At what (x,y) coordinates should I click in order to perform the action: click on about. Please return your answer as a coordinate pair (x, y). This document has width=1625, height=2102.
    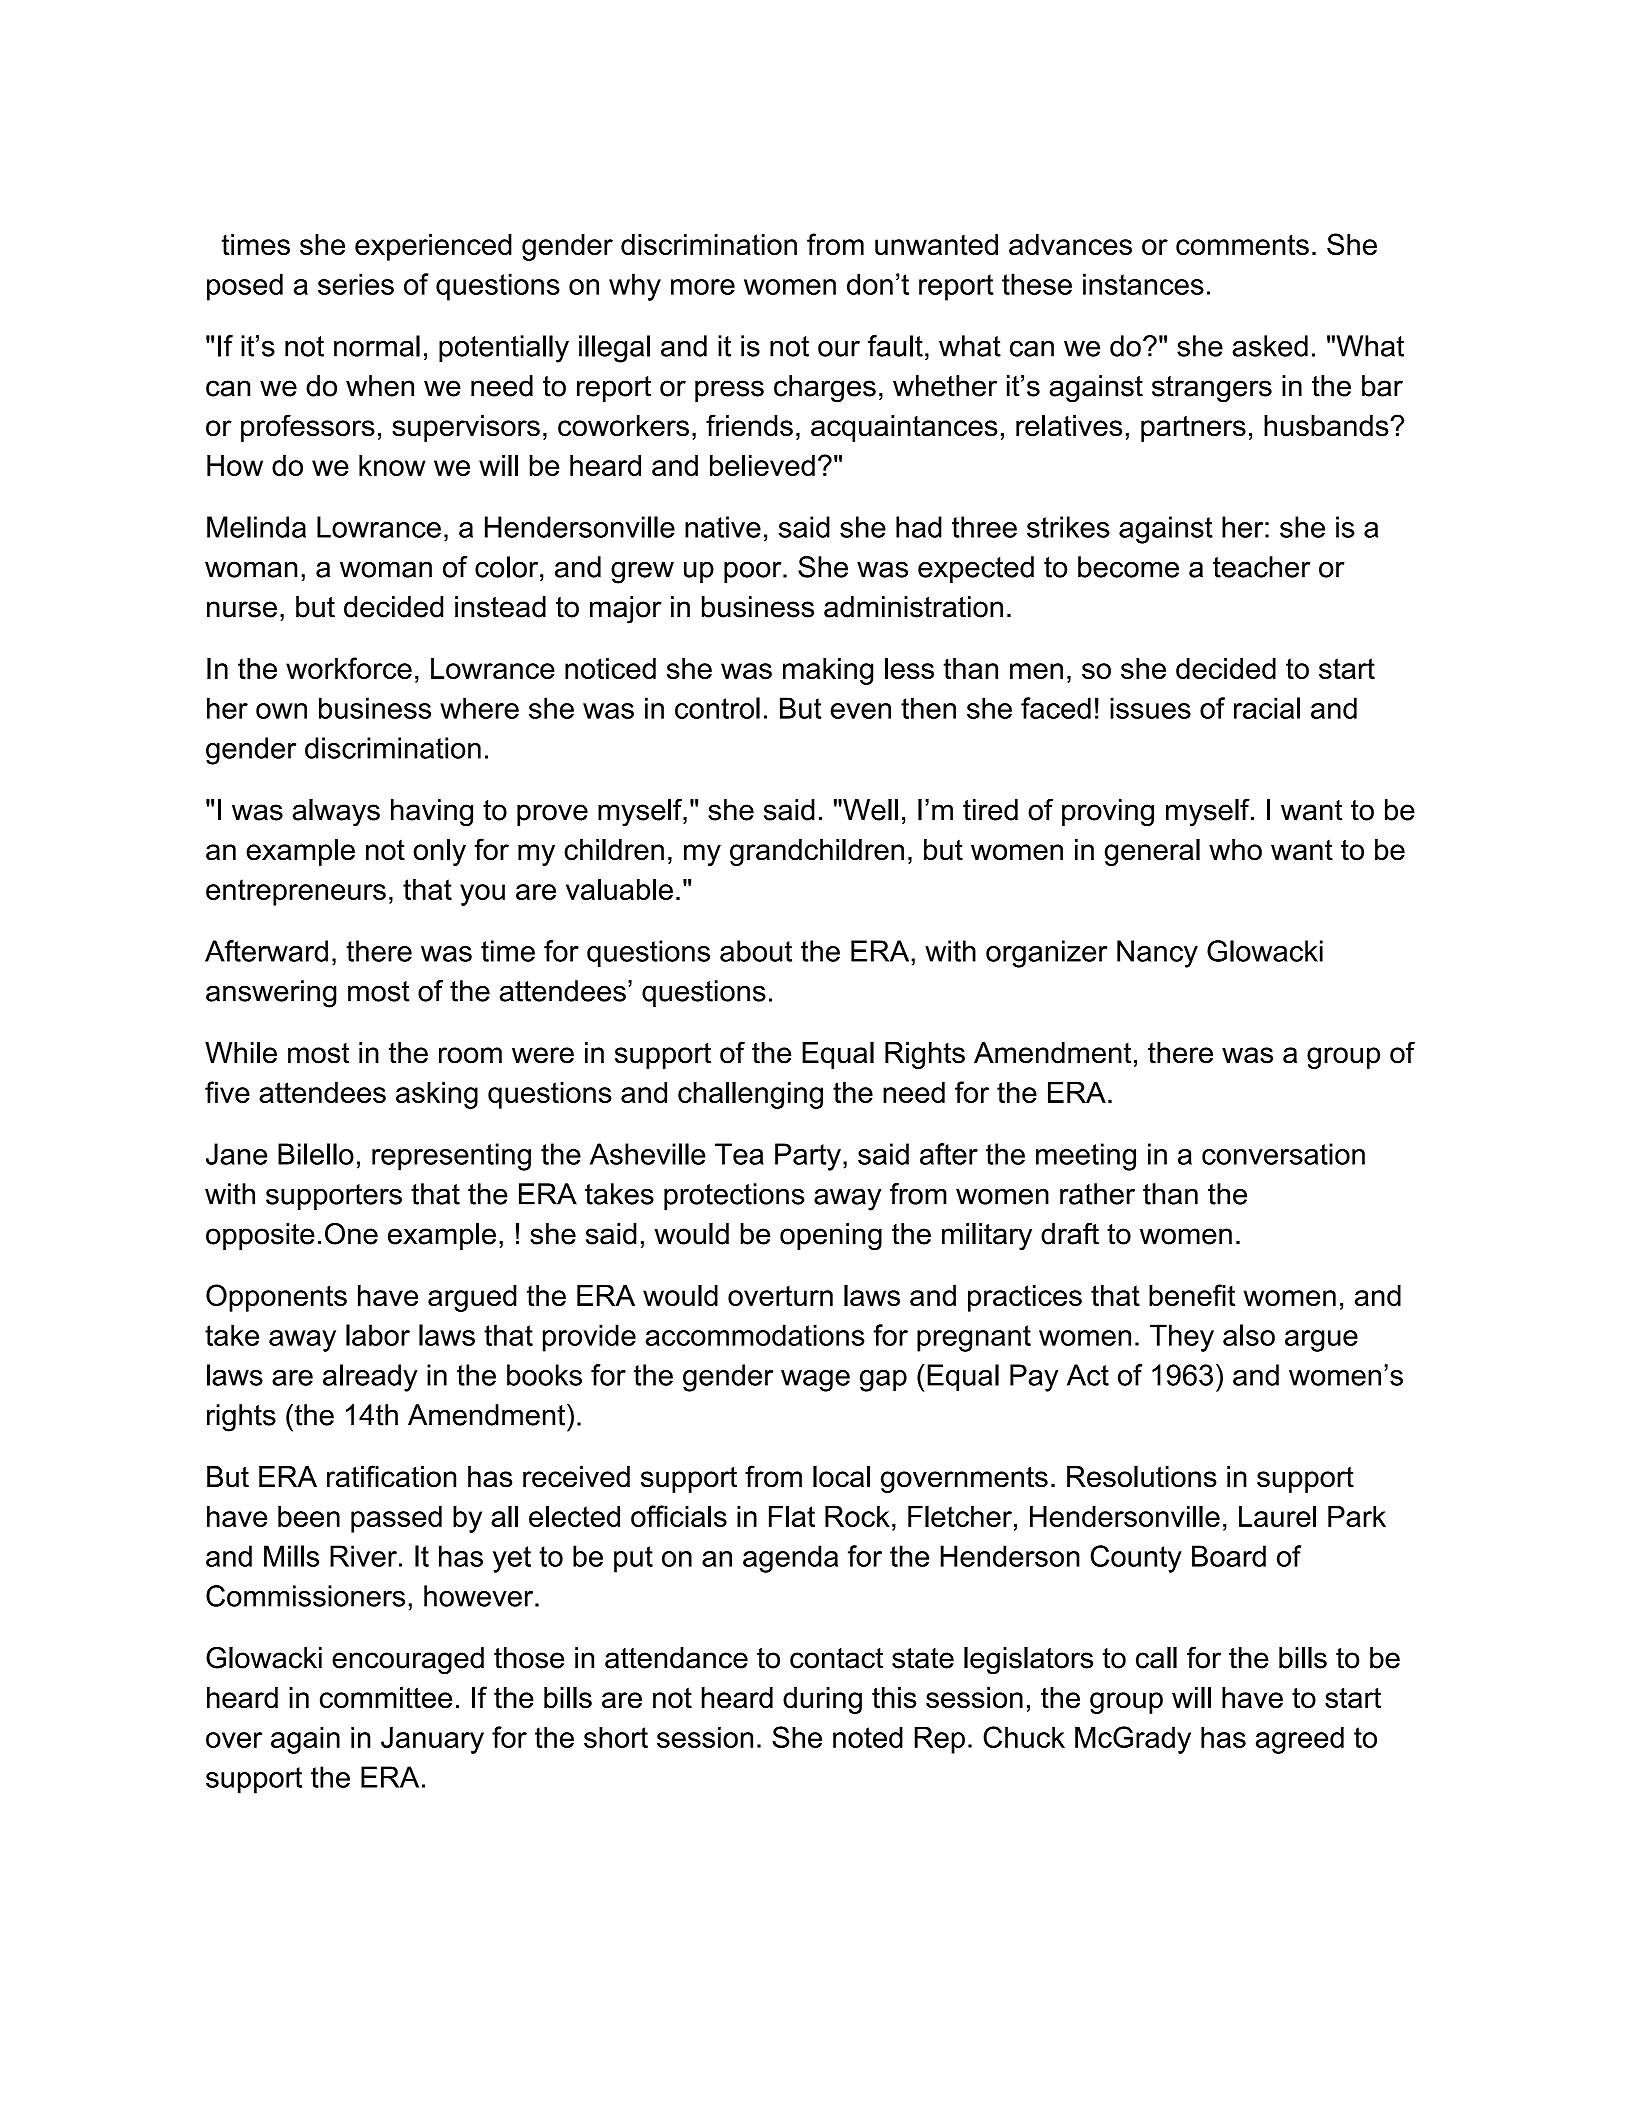
    Looking at the image, I should click on (756, 951).
